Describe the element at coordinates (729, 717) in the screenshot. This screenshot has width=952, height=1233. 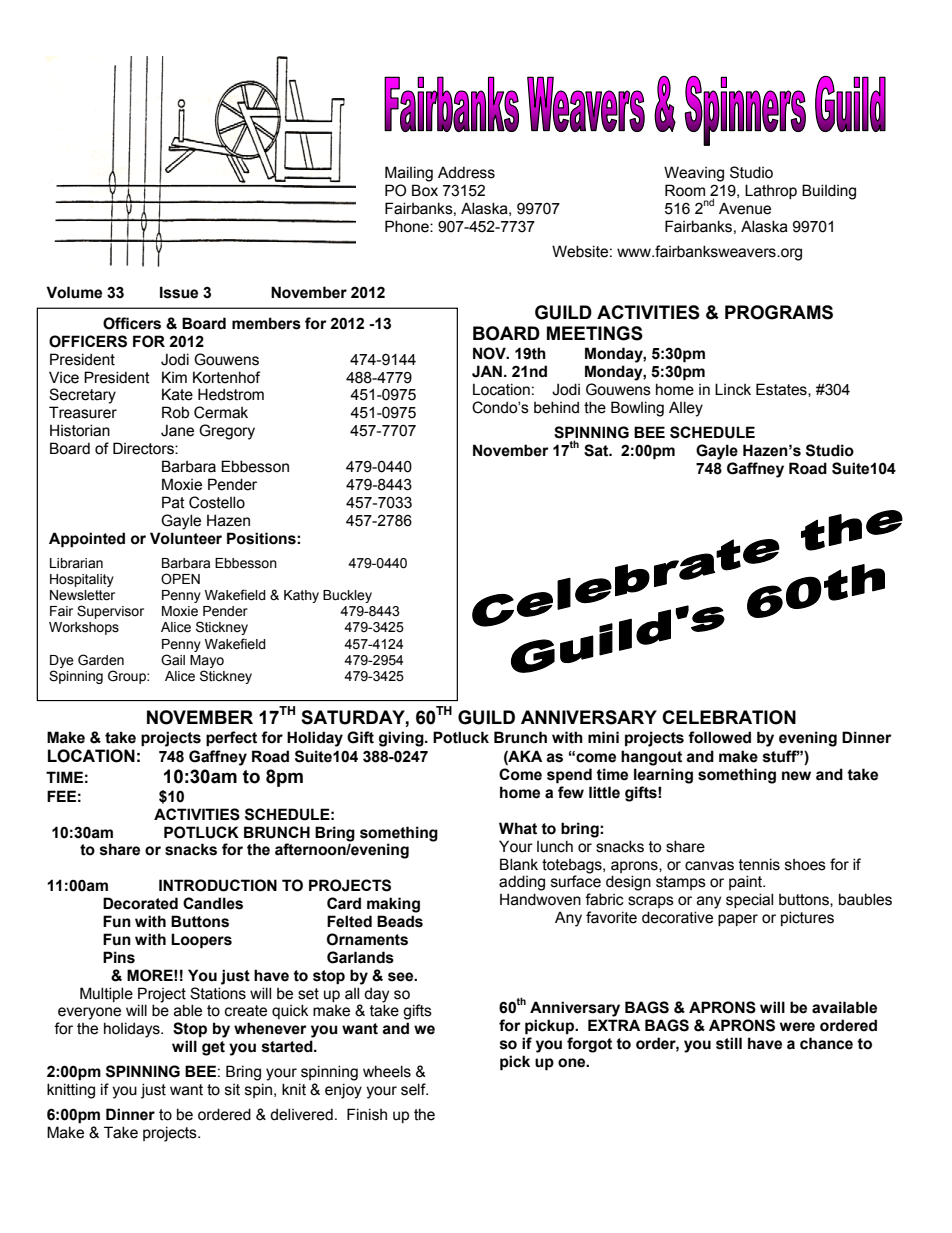
I see `CELEBRATION` at that location.
